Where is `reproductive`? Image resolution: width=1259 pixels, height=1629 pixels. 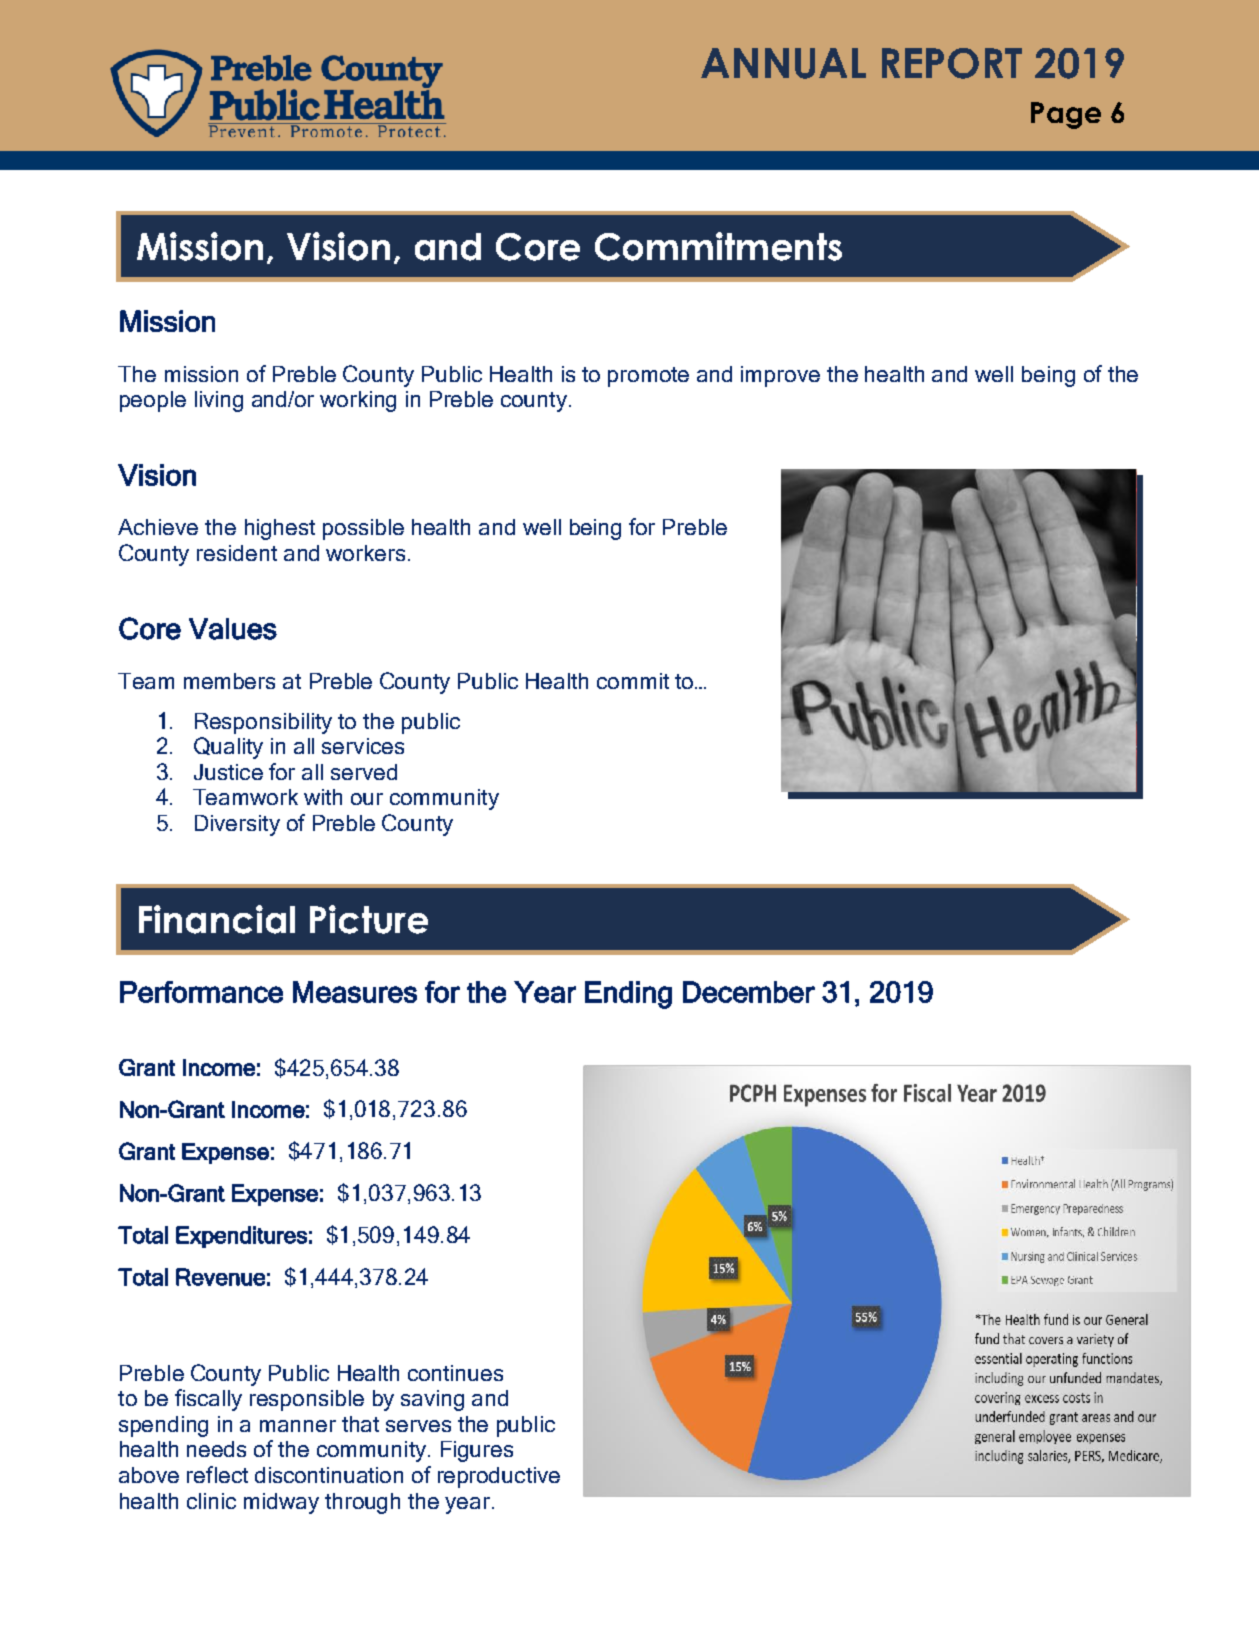 reproductive is located at coordinates (499, 1477).
